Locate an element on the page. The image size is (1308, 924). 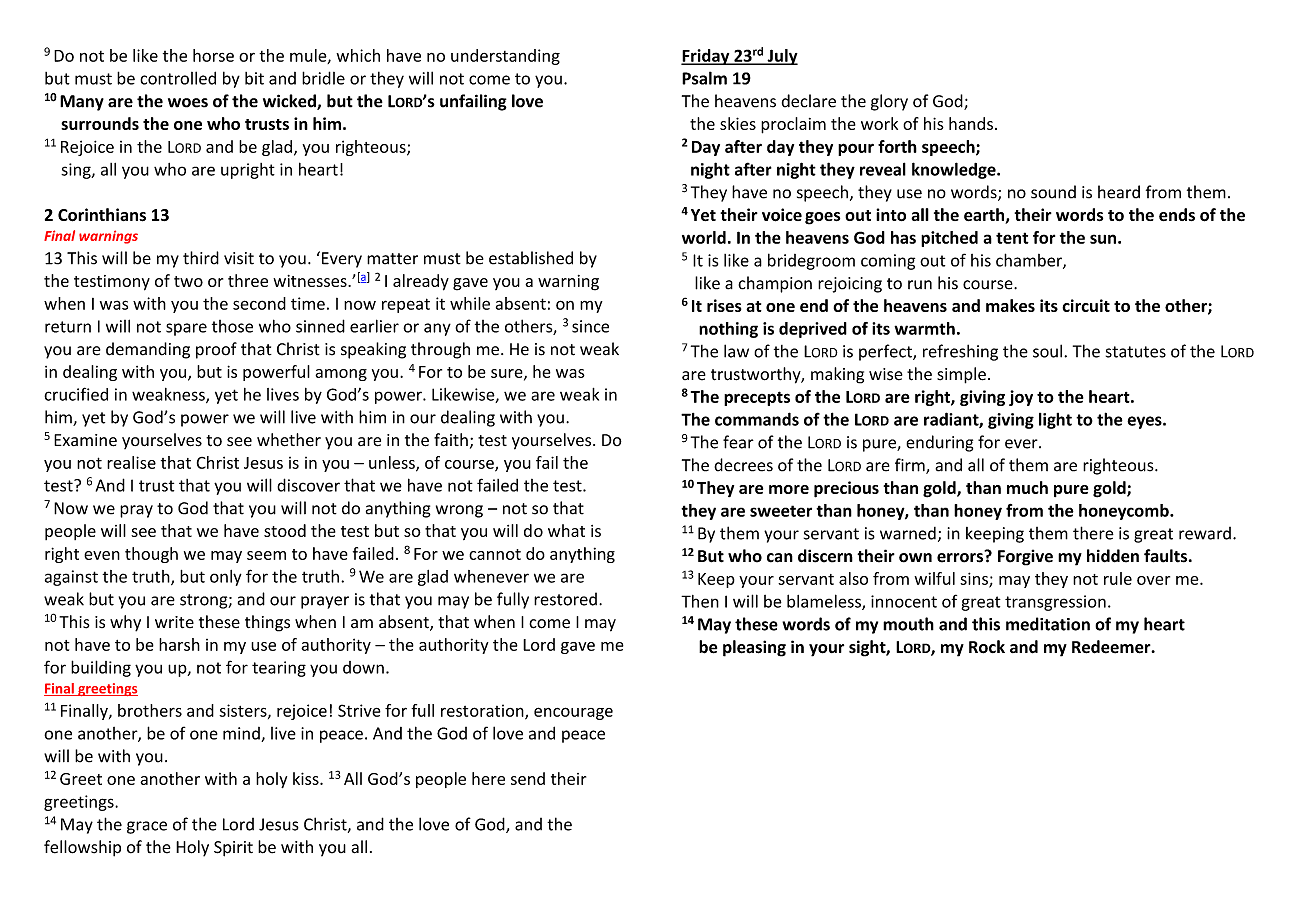
controlled is located at coordinates (178, 78).
